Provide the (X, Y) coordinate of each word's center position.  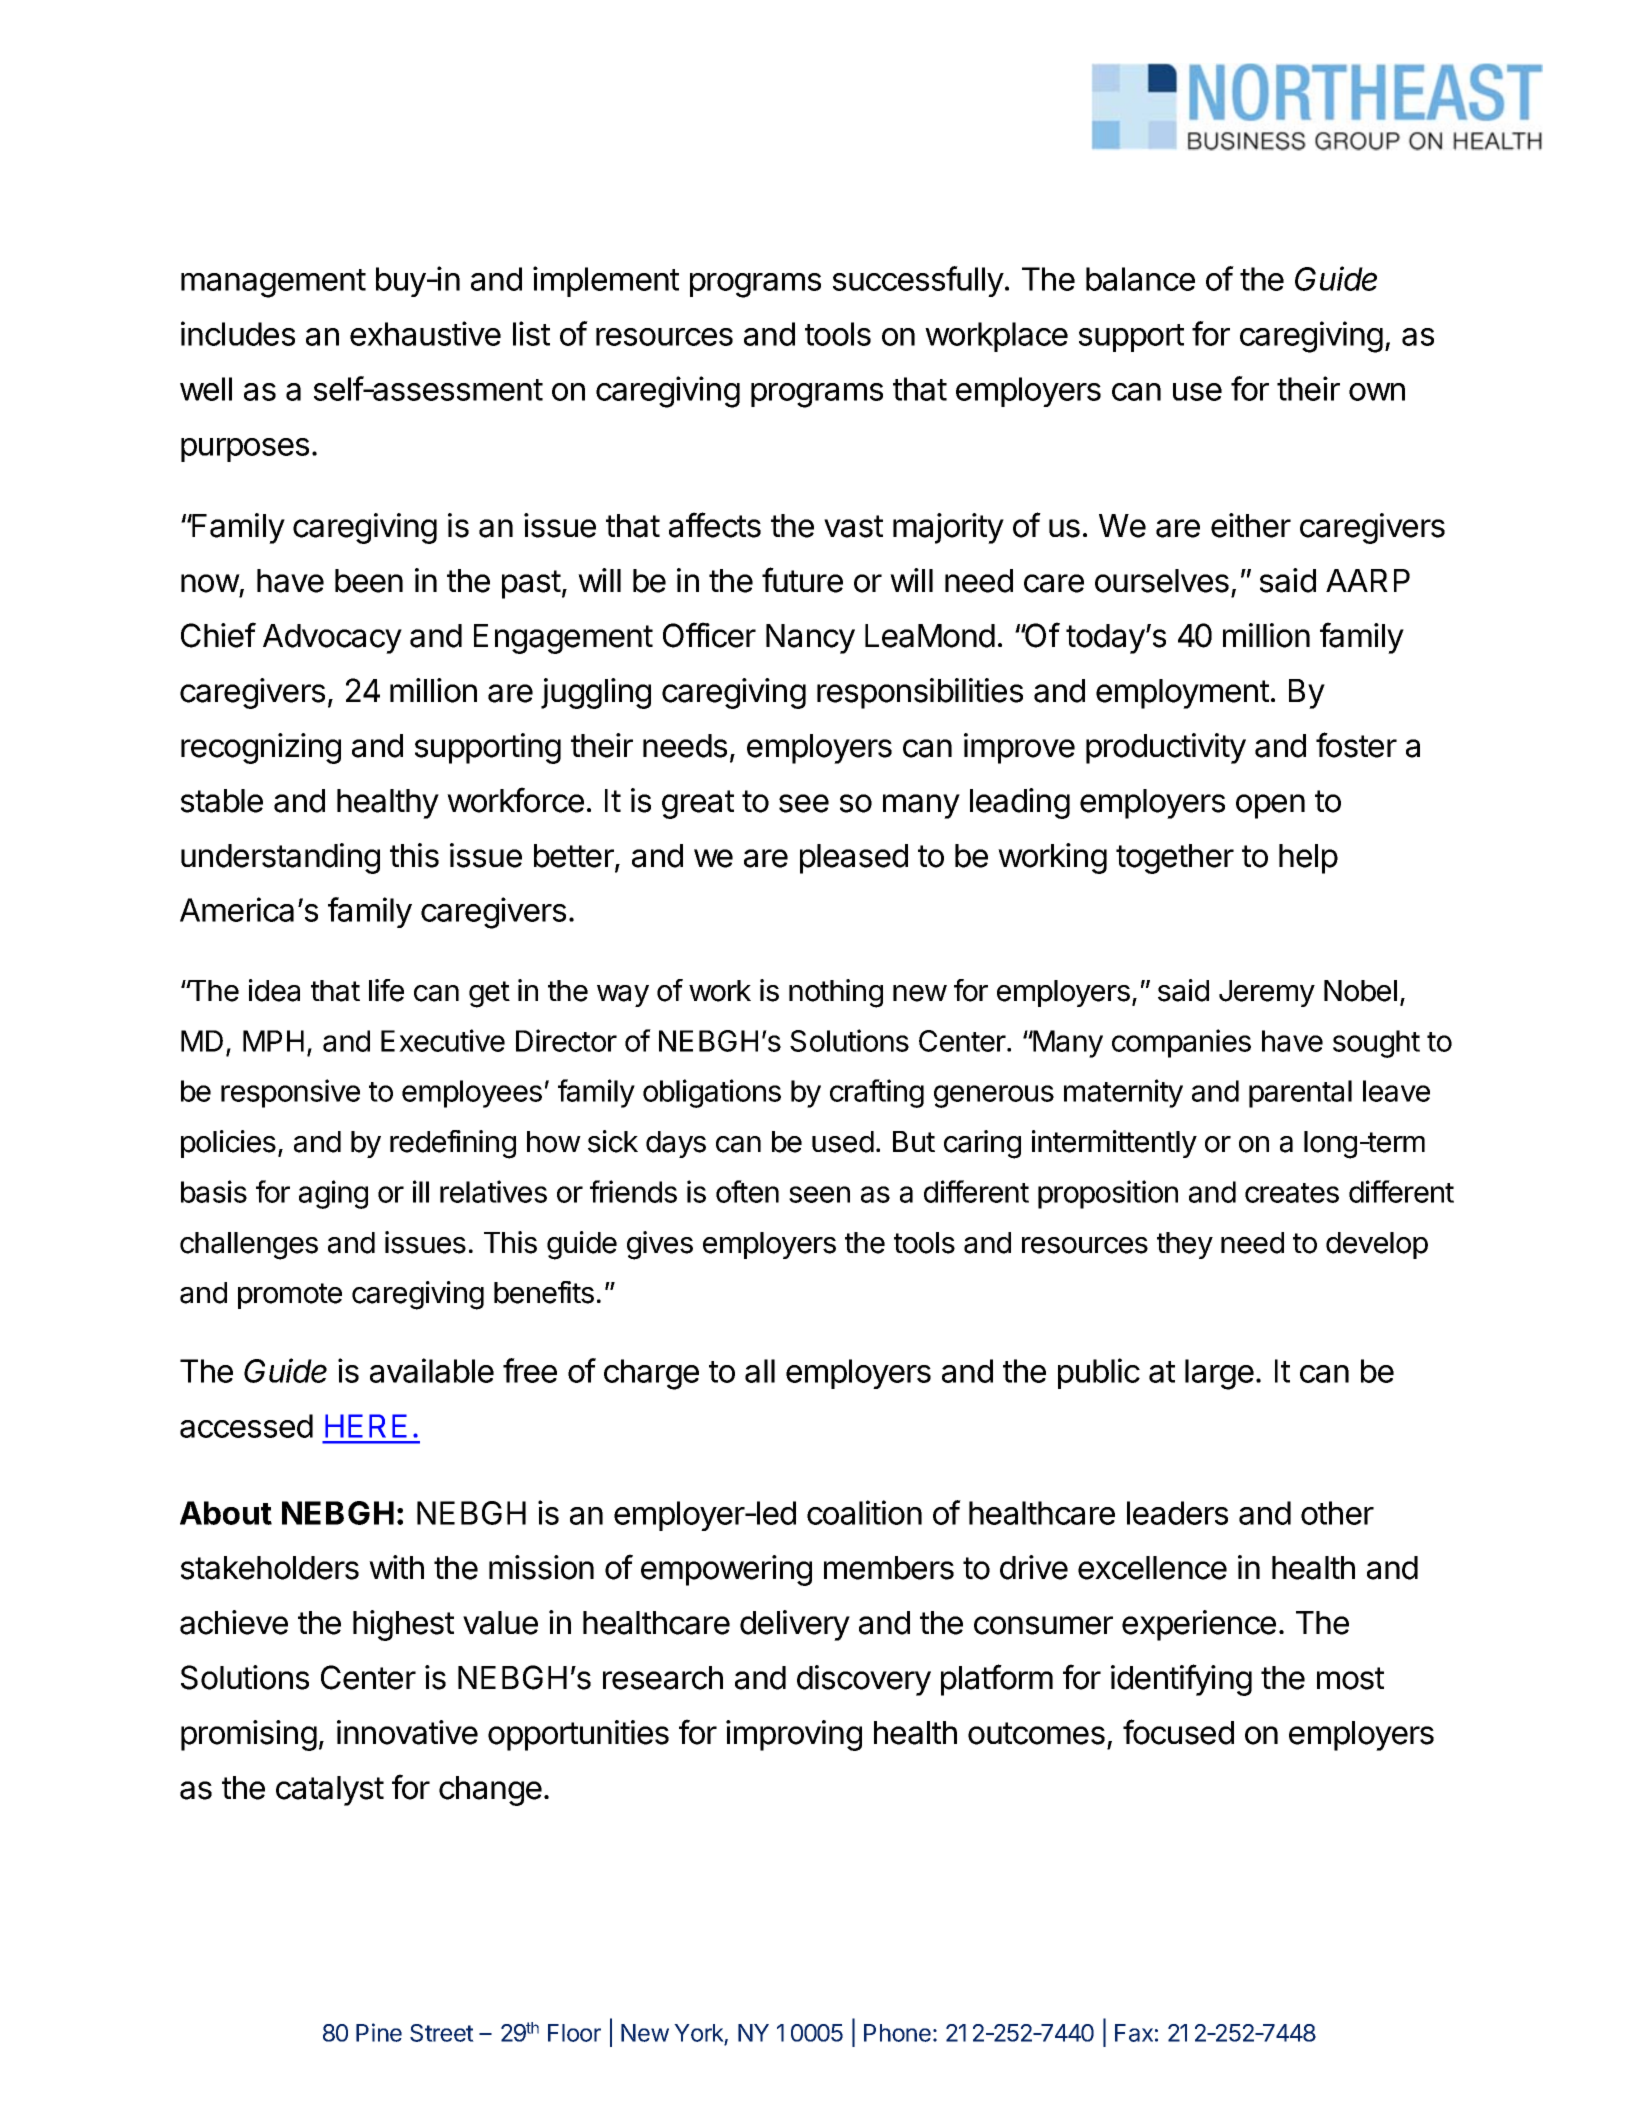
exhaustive (425, 333)
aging (333, 1194)
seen (819, 1194)
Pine (379, 2032)
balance (1140, 279)
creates (1292, 1193)
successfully (918, 281)
